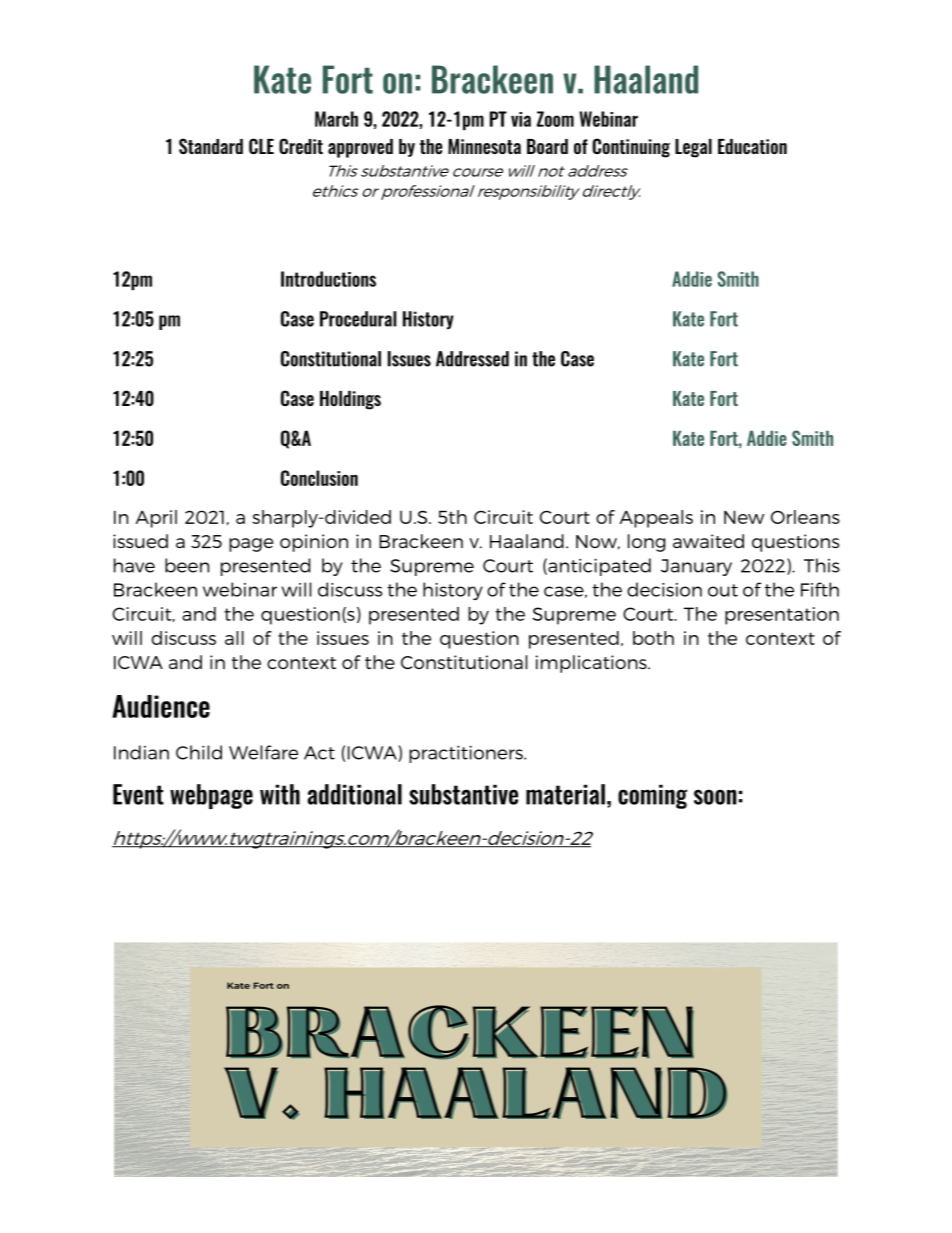 The image size is (952, 1233). What do you see at coordinates (328, 279) in the screenshot?
I see `Introductions` at bounding box center [328, 279].
